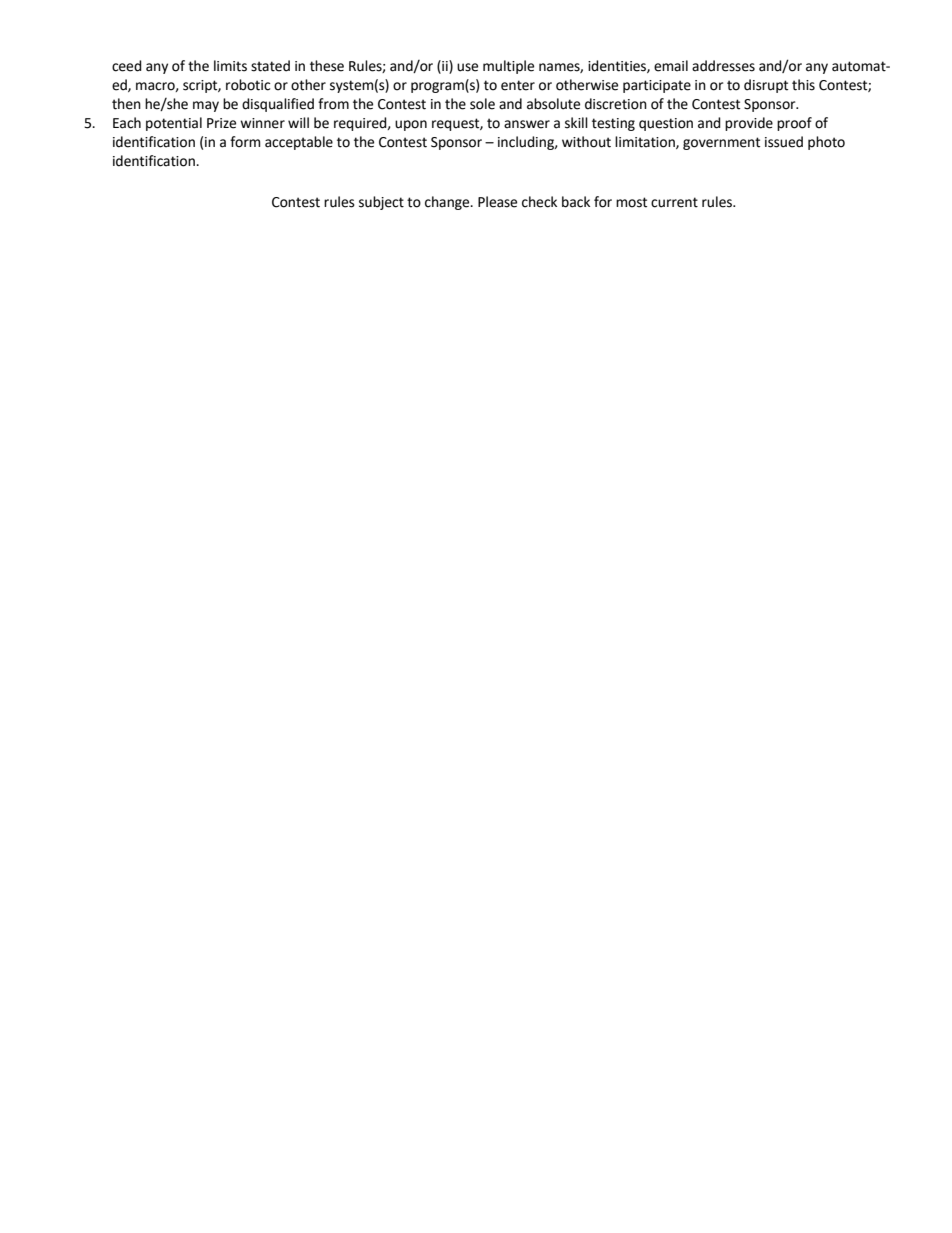 This screenshot has height=1233, width=952. I want to click on limits, so click(230, 66).
